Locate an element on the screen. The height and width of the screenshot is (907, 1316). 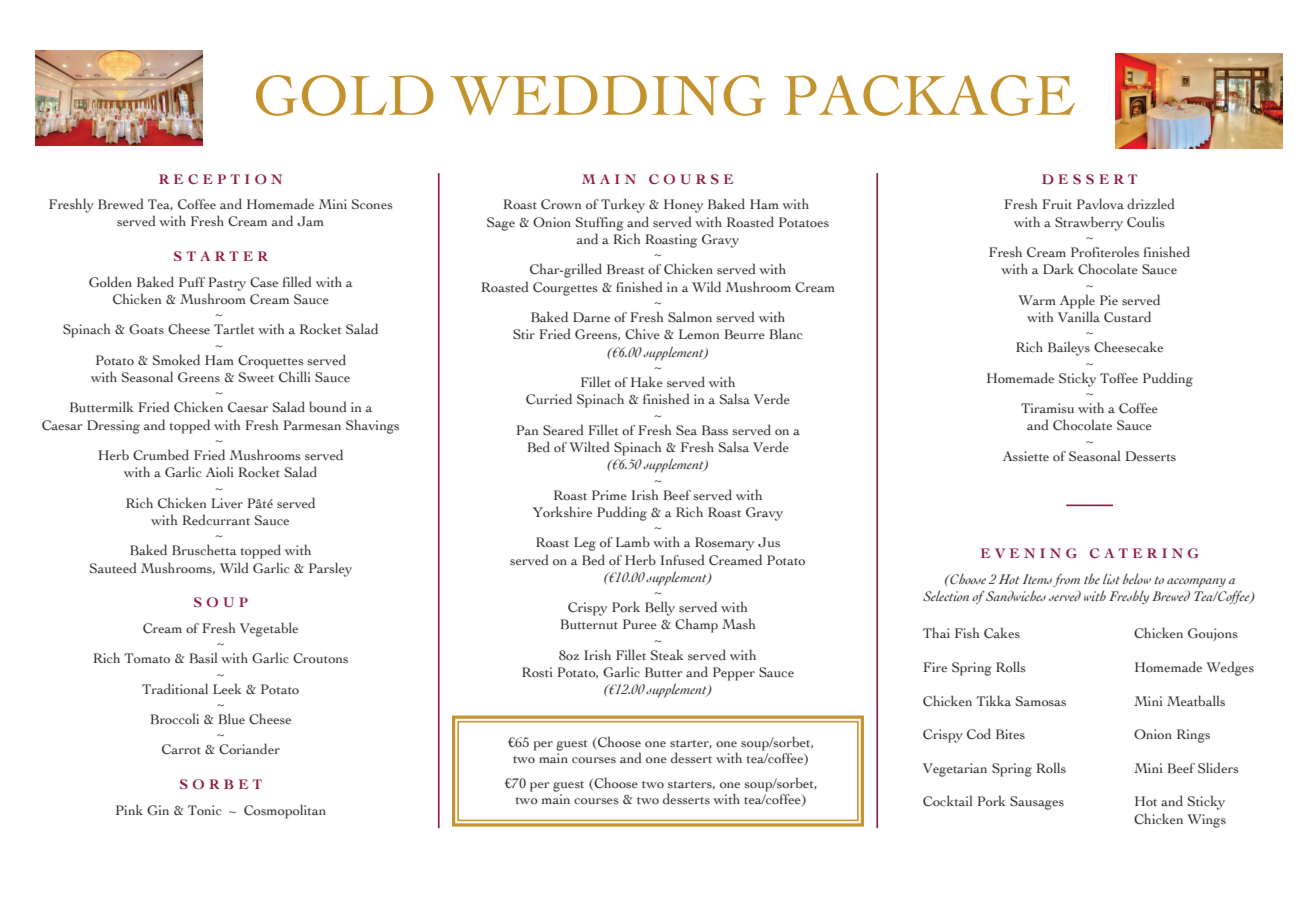
Pastry is located at coordinates (227, 284).
